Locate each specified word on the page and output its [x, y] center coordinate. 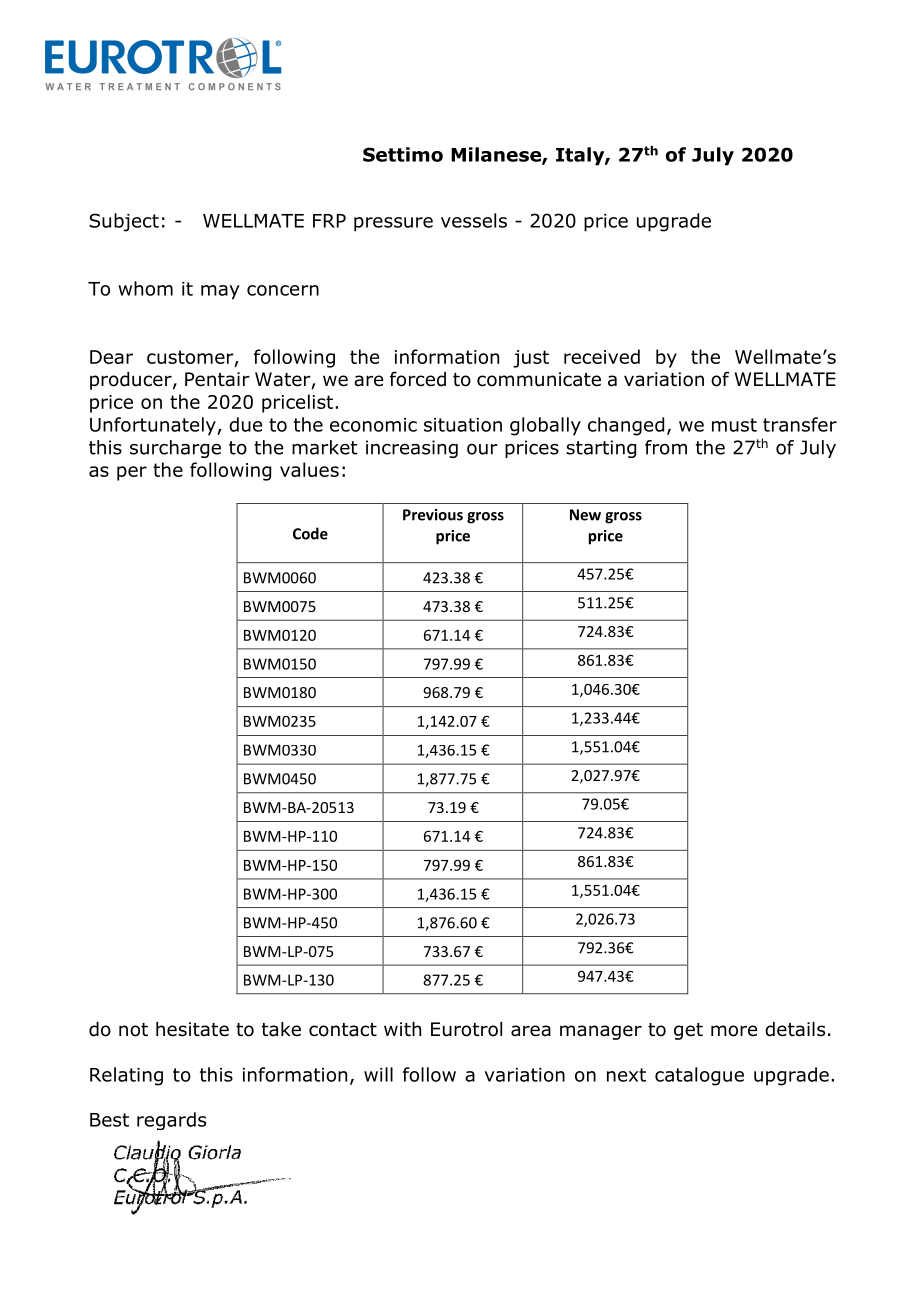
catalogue [699, 1076]
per [132, 473]
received [602, 356]
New [585, 515]
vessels [474, 220]
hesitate [192, 1029]
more [734, 1031]
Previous [433, 515]
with [402, 1029]
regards [171, 1121]
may [220, 292]
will [378, 1074]
